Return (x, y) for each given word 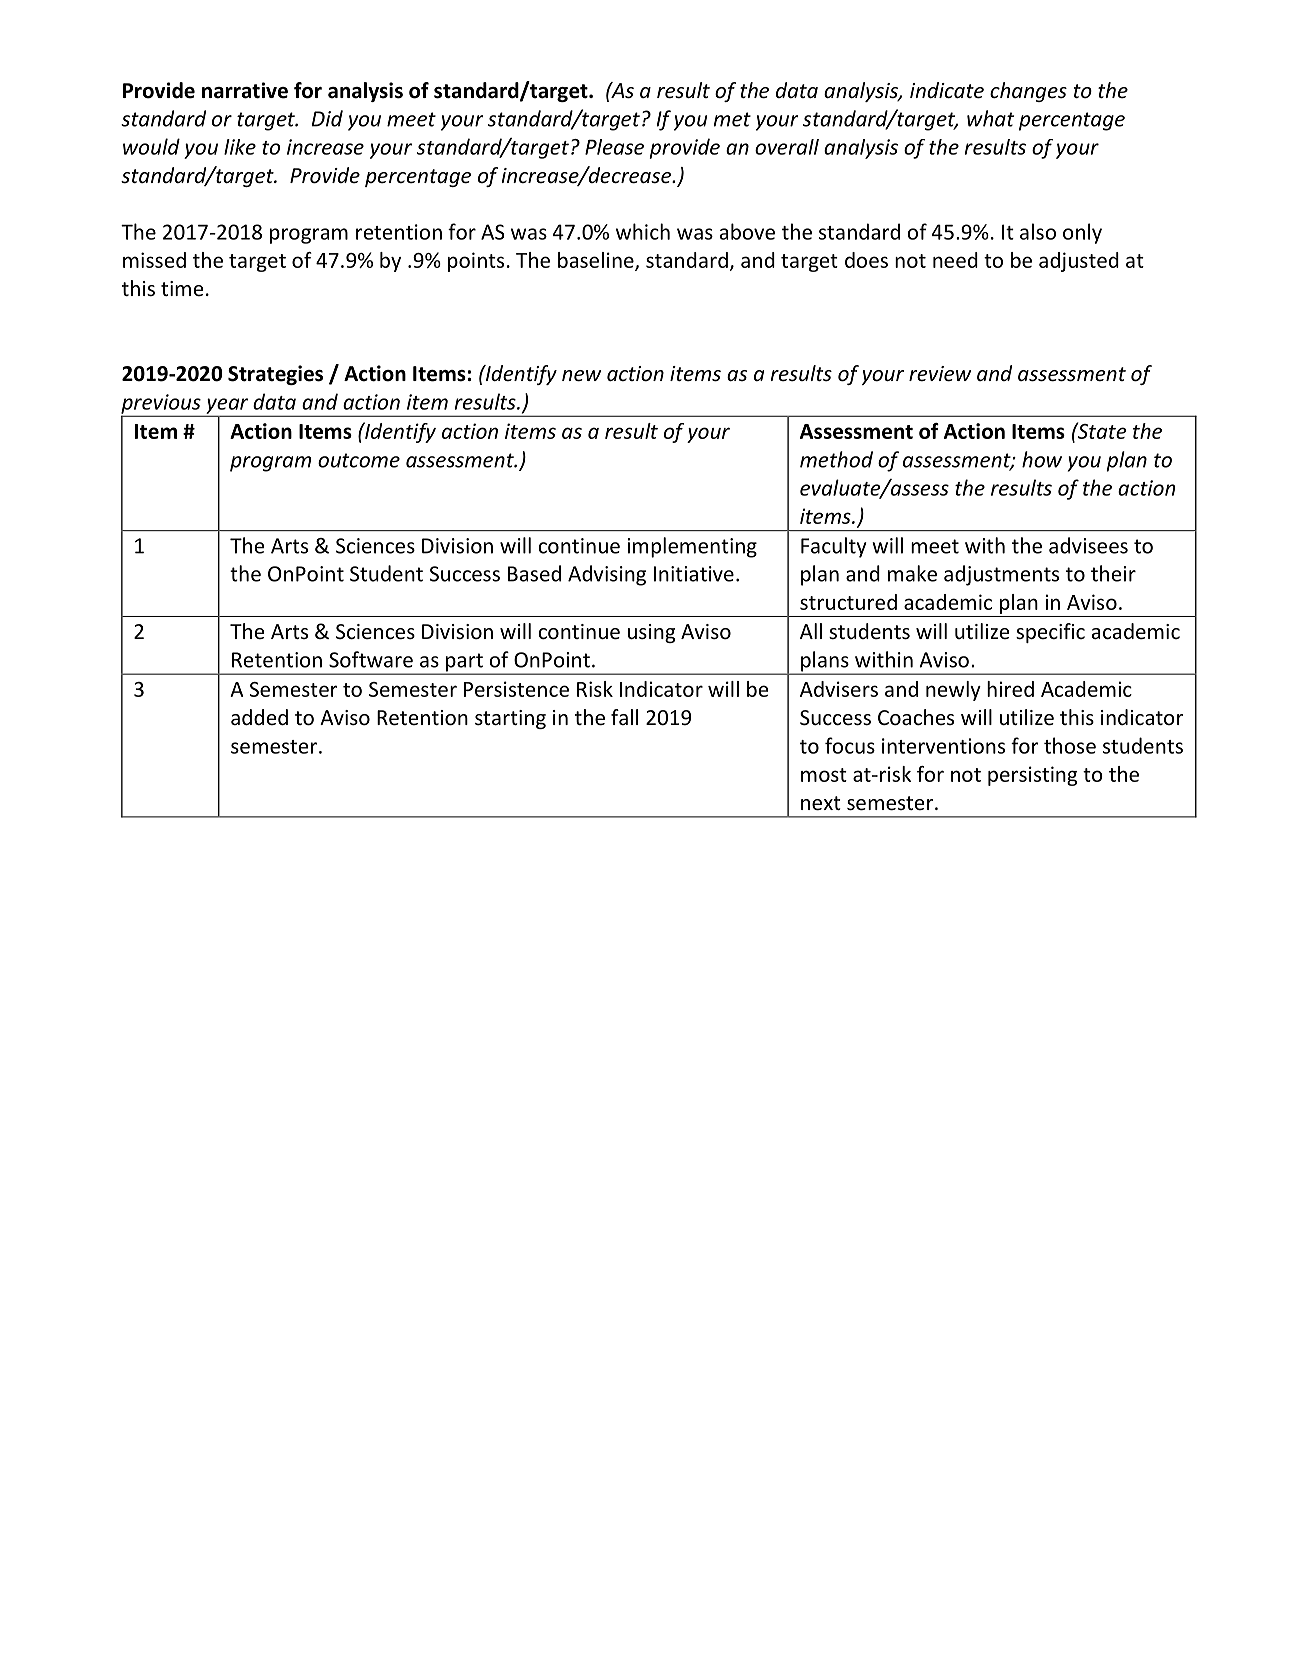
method (836, 459)
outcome (359, 460)
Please (614, 147)
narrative (245, 90)
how (1042, 459)
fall (624, 717)
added (259, 717)
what (990, 118)
